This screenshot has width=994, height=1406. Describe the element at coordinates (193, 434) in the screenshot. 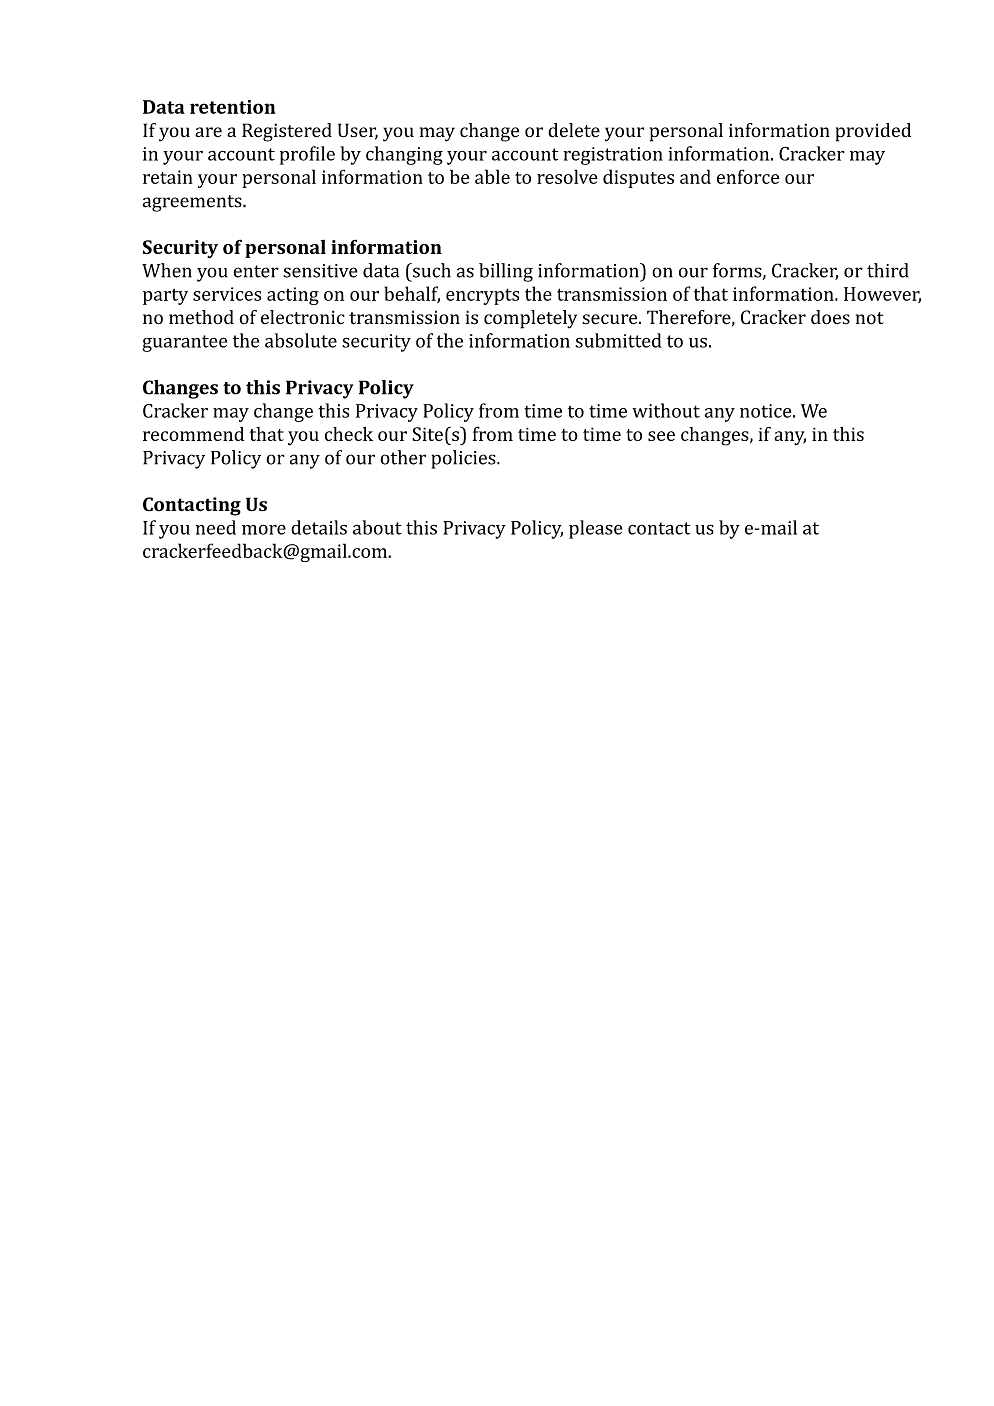

I see `recommend` at that location.
